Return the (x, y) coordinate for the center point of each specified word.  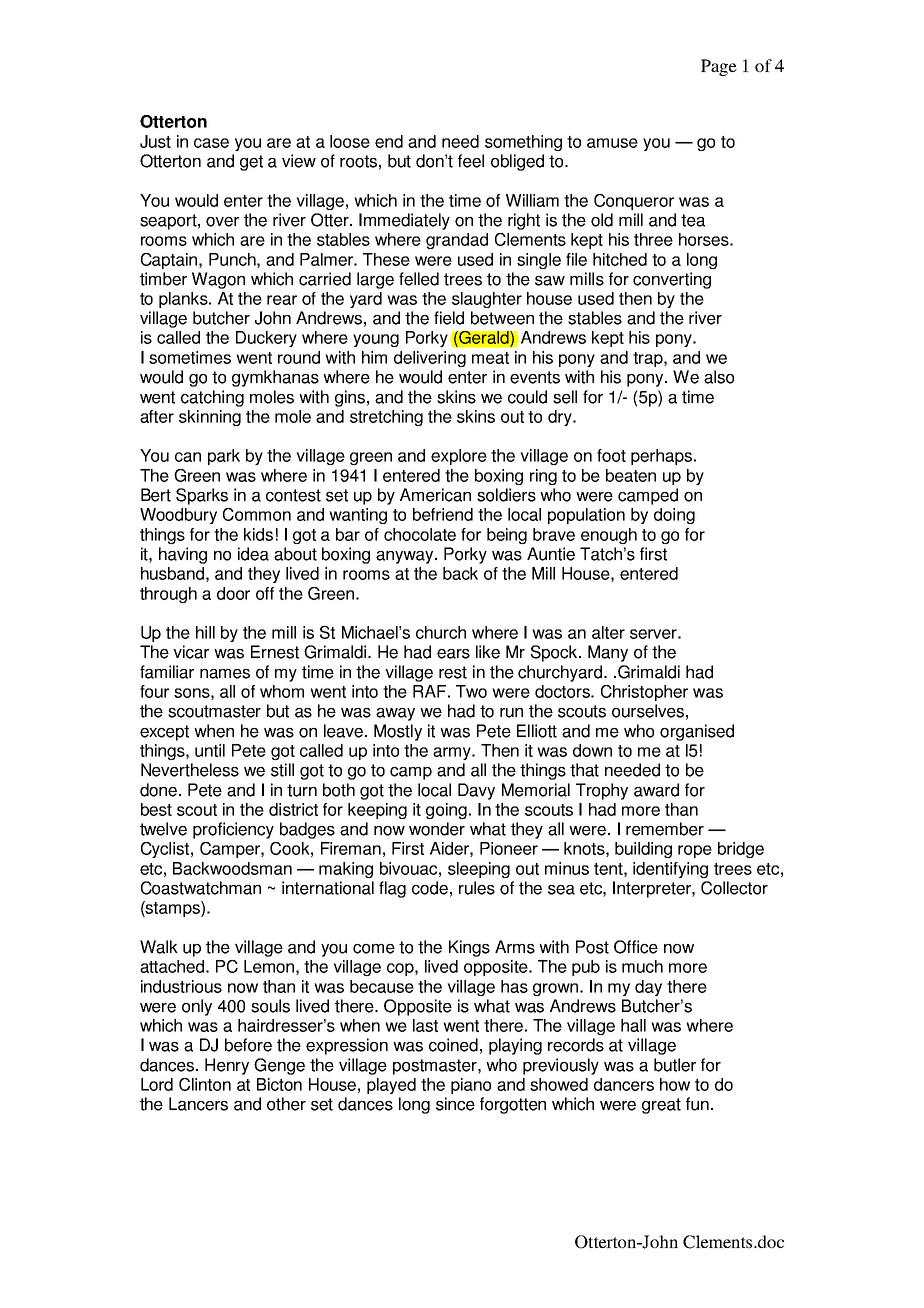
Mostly (398, 732)
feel (471, 161)
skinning (210, 418)
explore (459, 457)
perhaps (661, 457)
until (210, 750)
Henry (227, 1066)
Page (719, 67)
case (211, 143)
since (455, 1104)
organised (697, 732)
